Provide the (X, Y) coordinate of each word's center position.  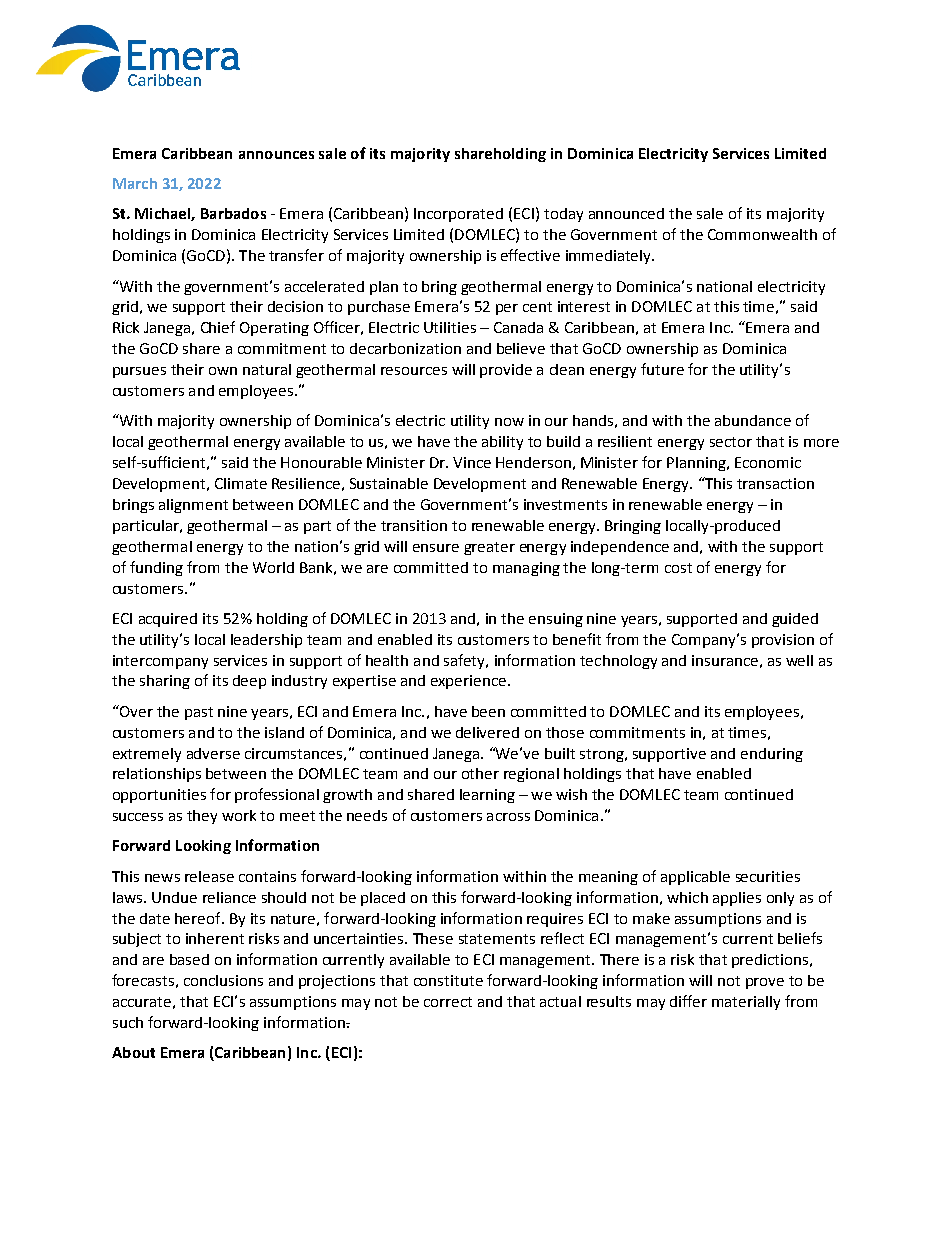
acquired (168, 620)
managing (526, 569)
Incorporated (458, 215)
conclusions (223, 980)
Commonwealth (762, 234)
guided (795, 620)
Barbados (233, 213)
